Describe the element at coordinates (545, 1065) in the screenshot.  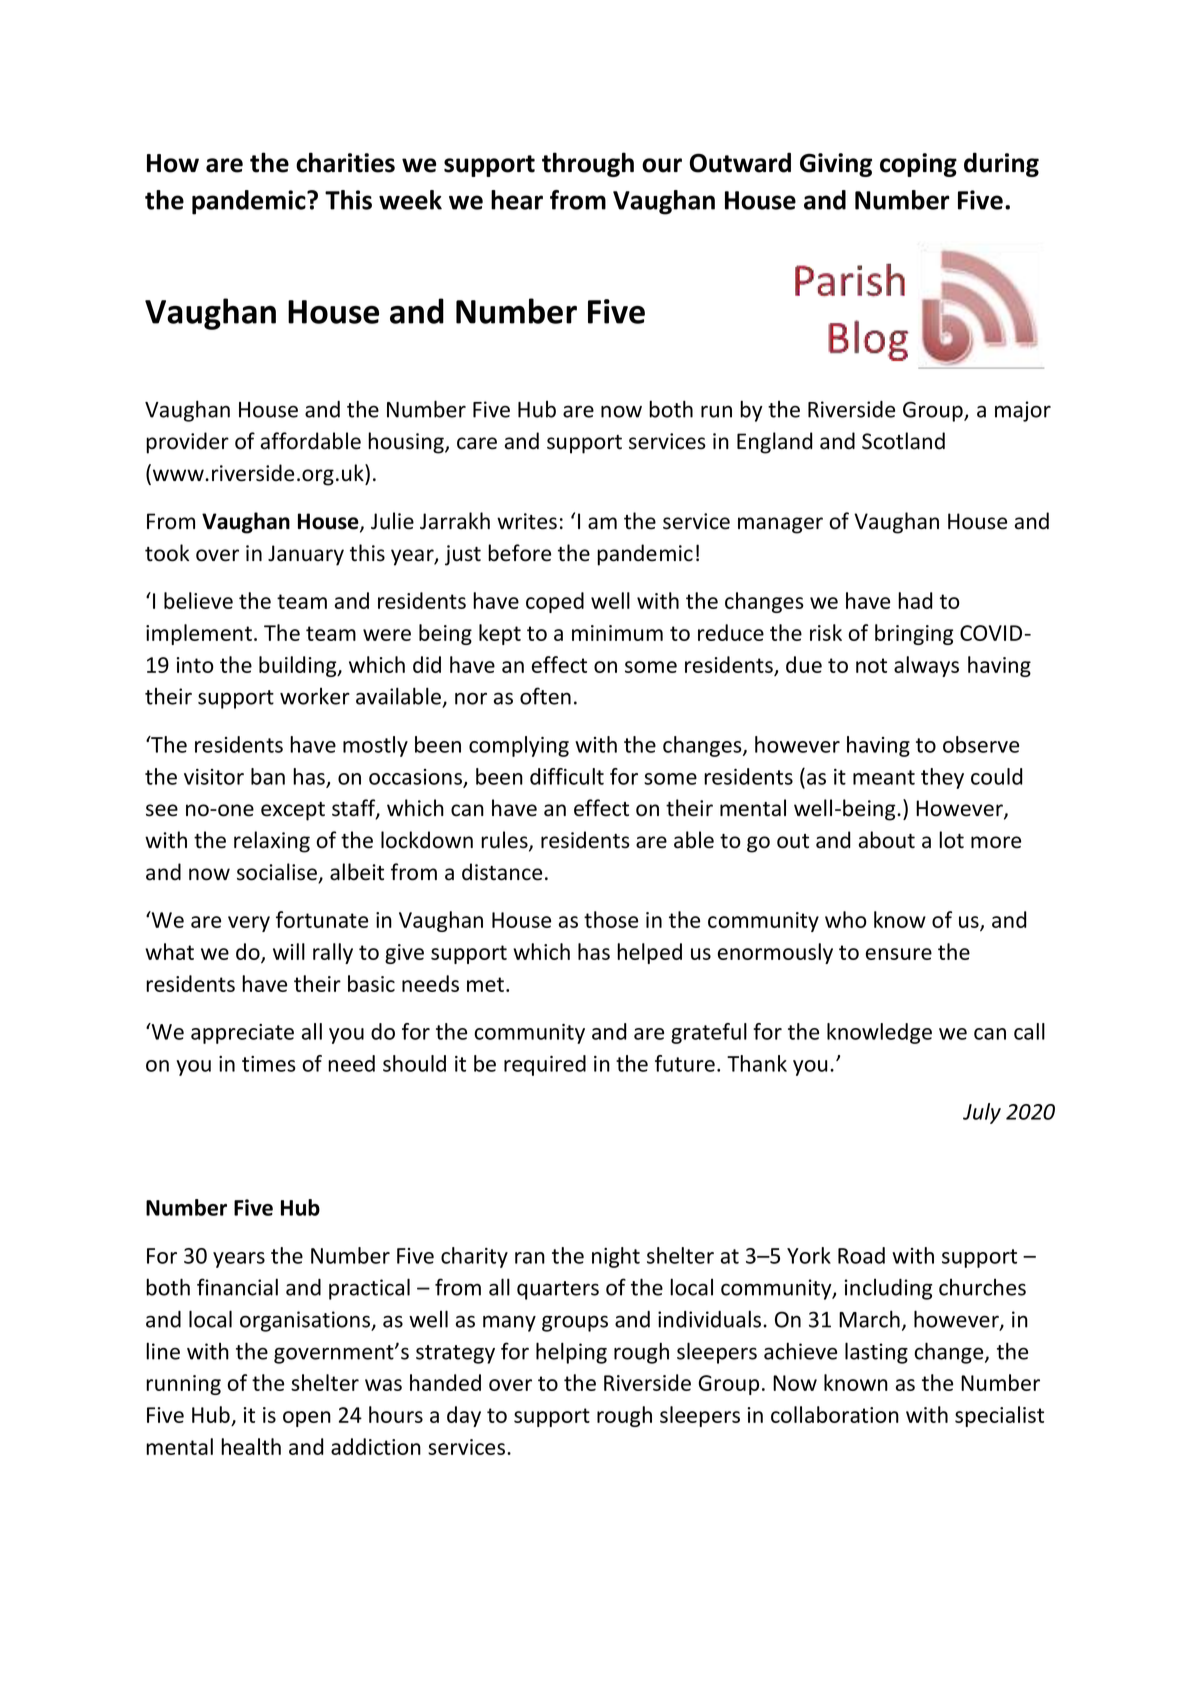
I see `required` at that location.
